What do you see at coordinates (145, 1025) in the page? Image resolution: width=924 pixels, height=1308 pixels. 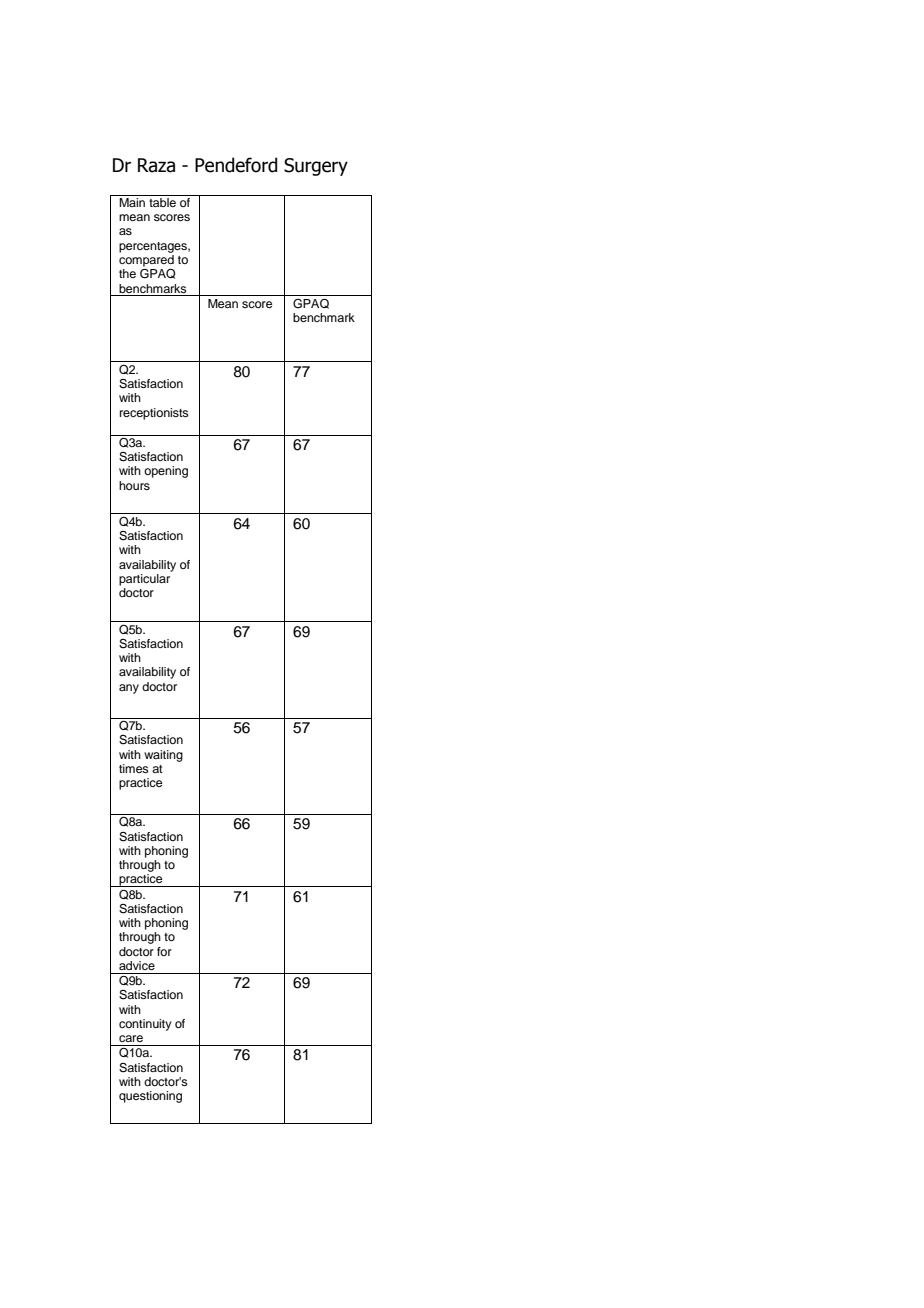 I see `continuity` at bounding box center [145, 1025].
